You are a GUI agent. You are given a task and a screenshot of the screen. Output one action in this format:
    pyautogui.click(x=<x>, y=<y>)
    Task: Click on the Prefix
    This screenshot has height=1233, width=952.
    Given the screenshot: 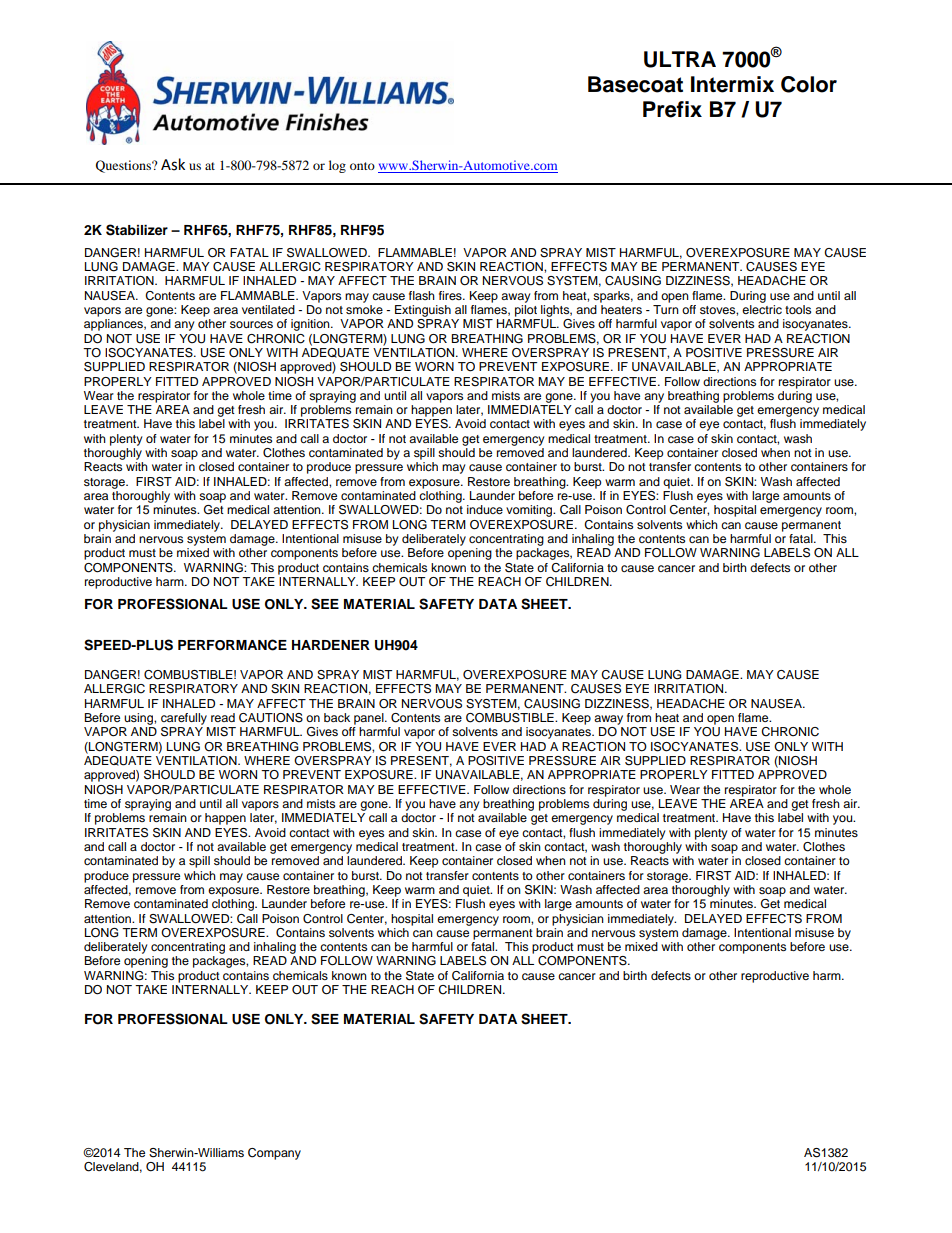 What is the action you would take?
    pyautogui.click(x=672, y=109)
